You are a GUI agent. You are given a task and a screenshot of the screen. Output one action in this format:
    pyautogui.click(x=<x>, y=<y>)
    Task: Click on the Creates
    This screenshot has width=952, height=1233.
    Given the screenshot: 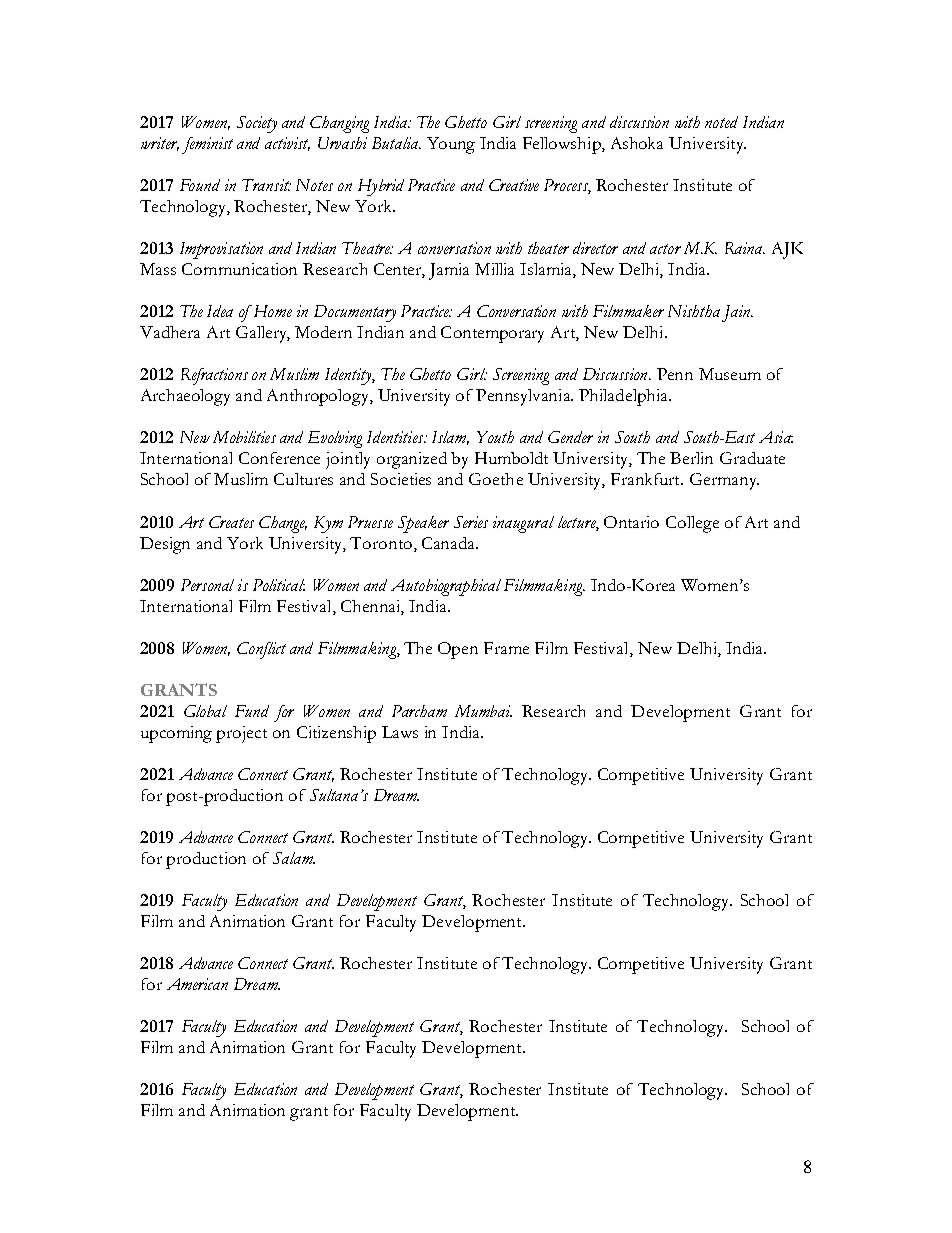 What is the action you would take?
    pyautogui.click(x=231, y=522)
